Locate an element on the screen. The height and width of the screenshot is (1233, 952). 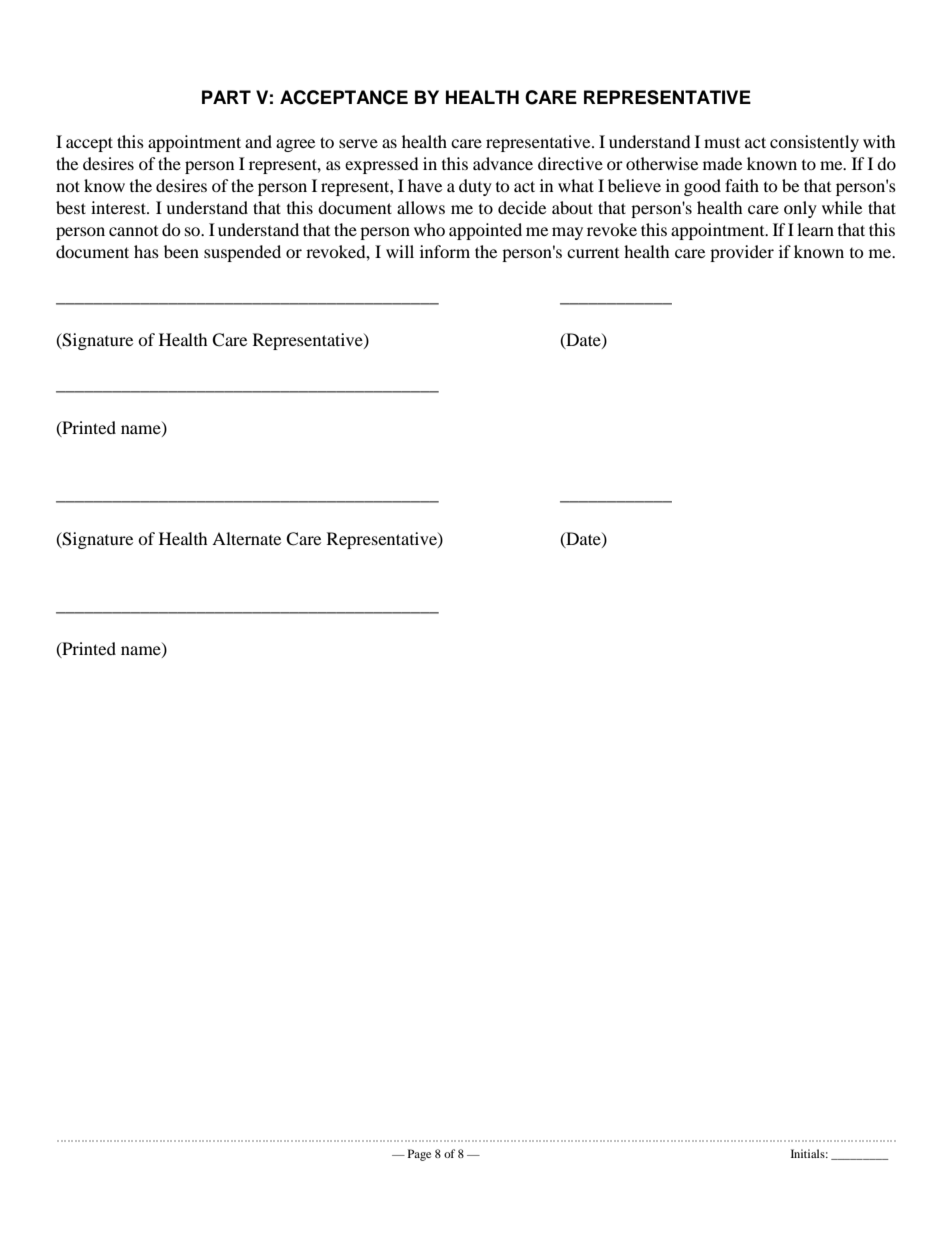
Alternate is located at coordinates (246, 538).
